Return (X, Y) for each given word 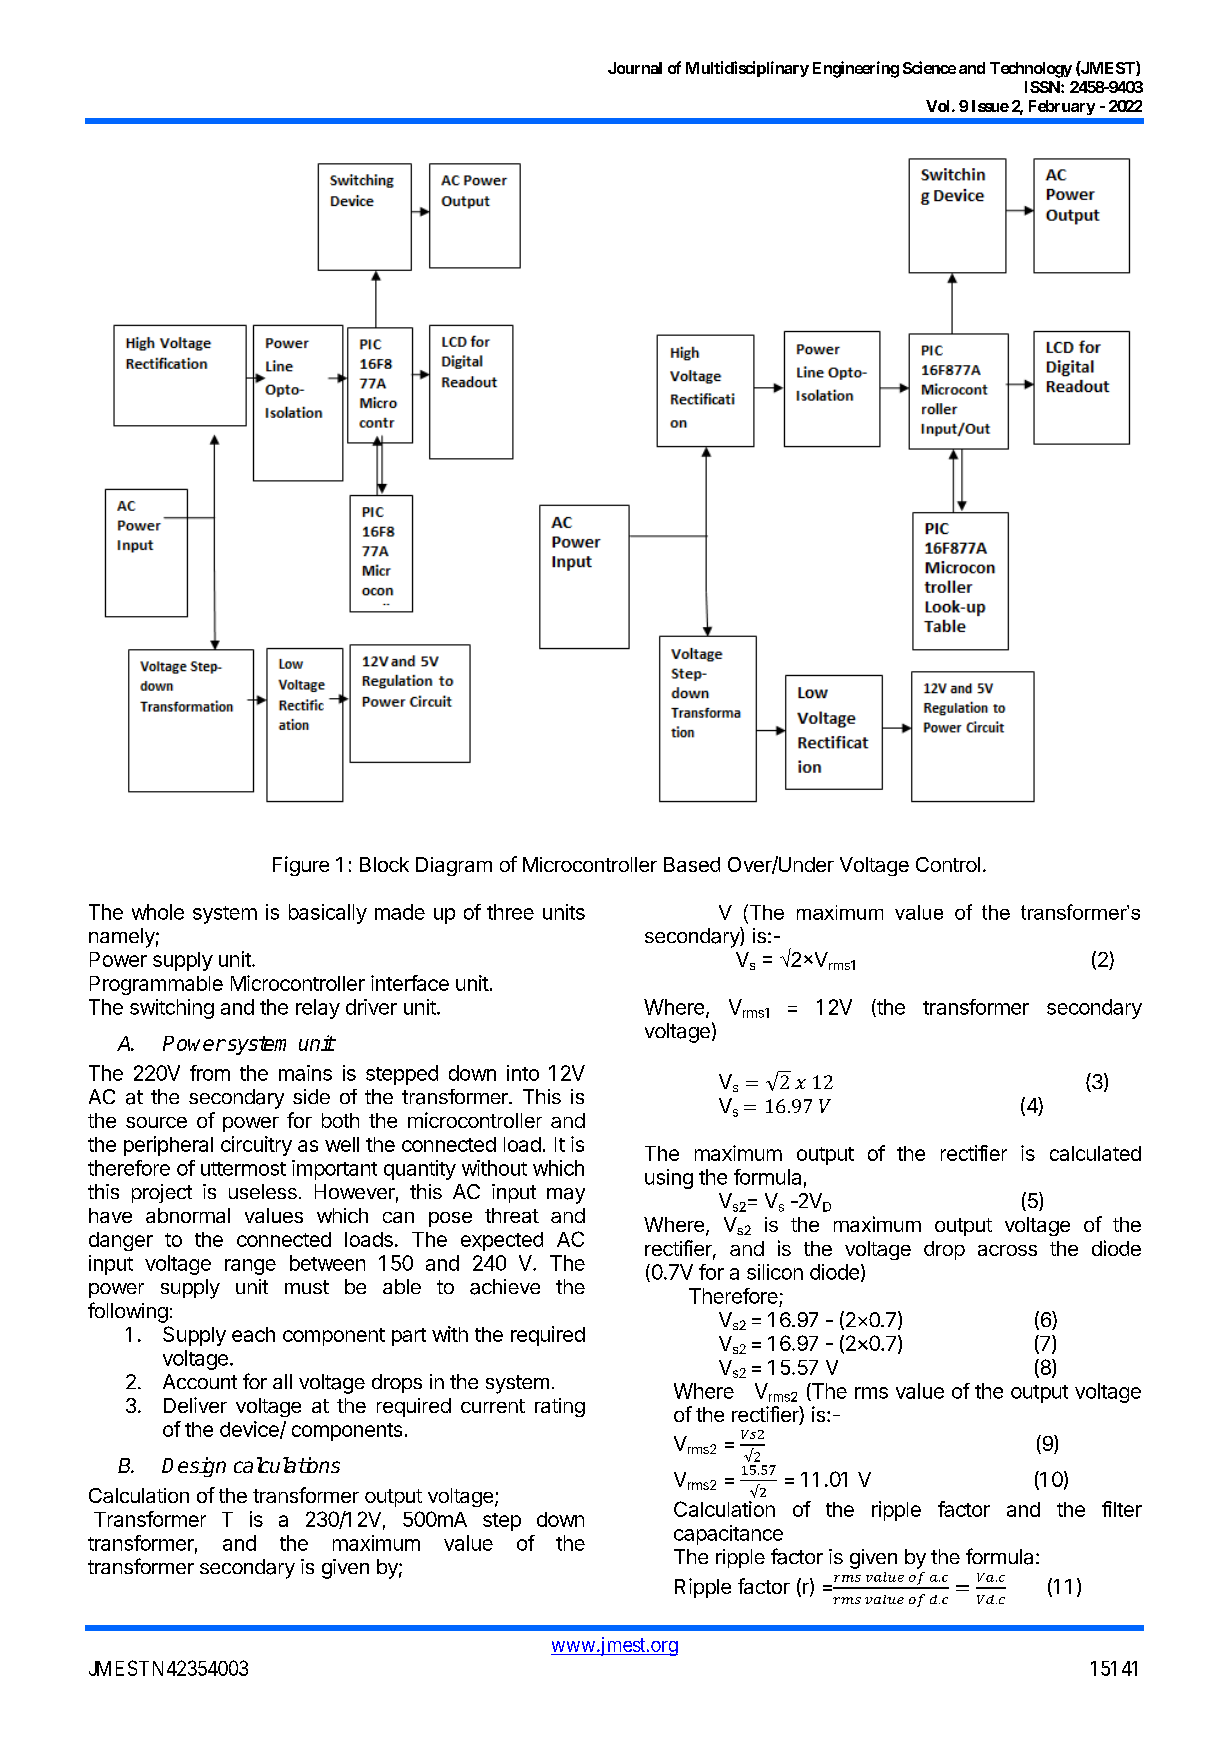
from (210, 1073)
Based (692, 864)
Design (194, 1467)
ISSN (1043, 87)
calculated (1095, 1153)
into (523, 1073)
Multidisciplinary (747, 69)
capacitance (728, 1535)
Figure (301, 866)
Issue (990, 106)
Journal (635, 68)
